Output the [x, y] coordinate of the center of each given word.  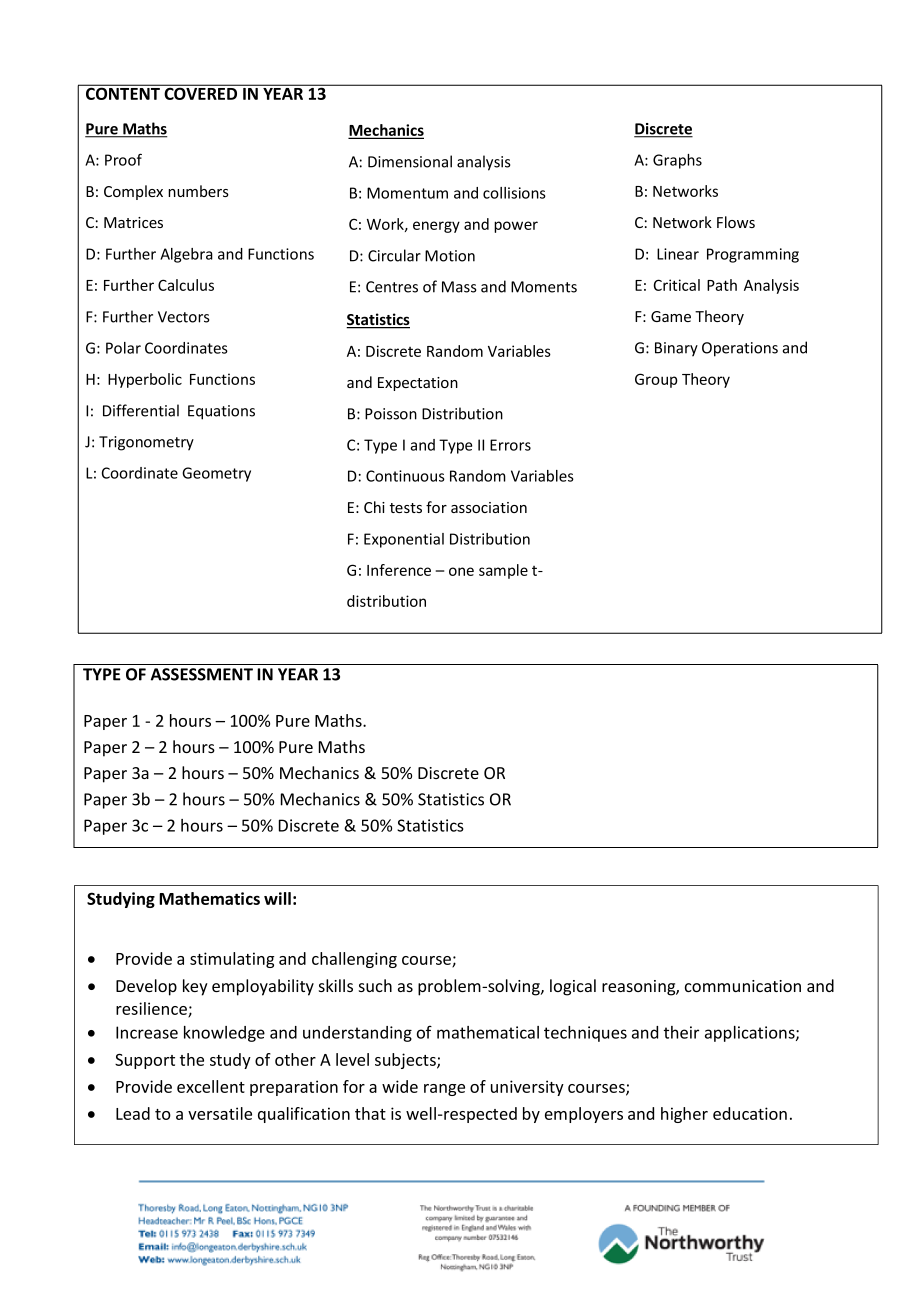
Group [656, 380]
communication [743, 986]
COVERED [201, 92]
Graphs [677, 161]
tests [406, 508]
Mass [459, 287]
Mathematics [209, 898]
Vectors [183, 317]
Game [671, 316]
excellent [211, 1086]
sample [503, 571]
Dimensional [410, 161]
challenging [354, 960]
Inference [399, 570]
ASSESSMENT [202, 674]
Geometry [216, 474]
